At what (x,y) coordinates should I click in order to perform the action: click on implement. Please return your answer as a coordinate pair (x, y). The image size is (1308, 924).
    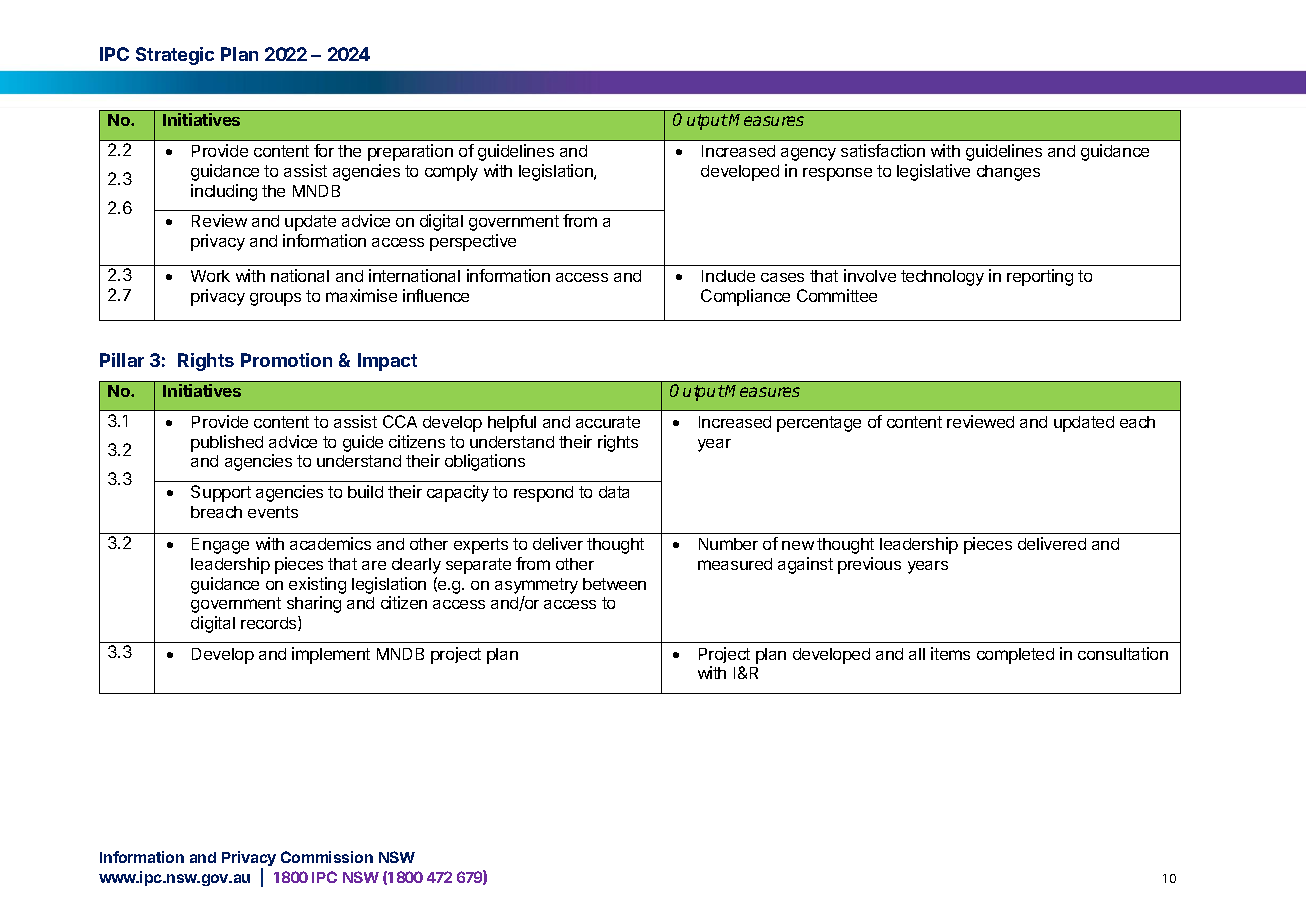
    Looking at the image, I should click on (331, 655).
